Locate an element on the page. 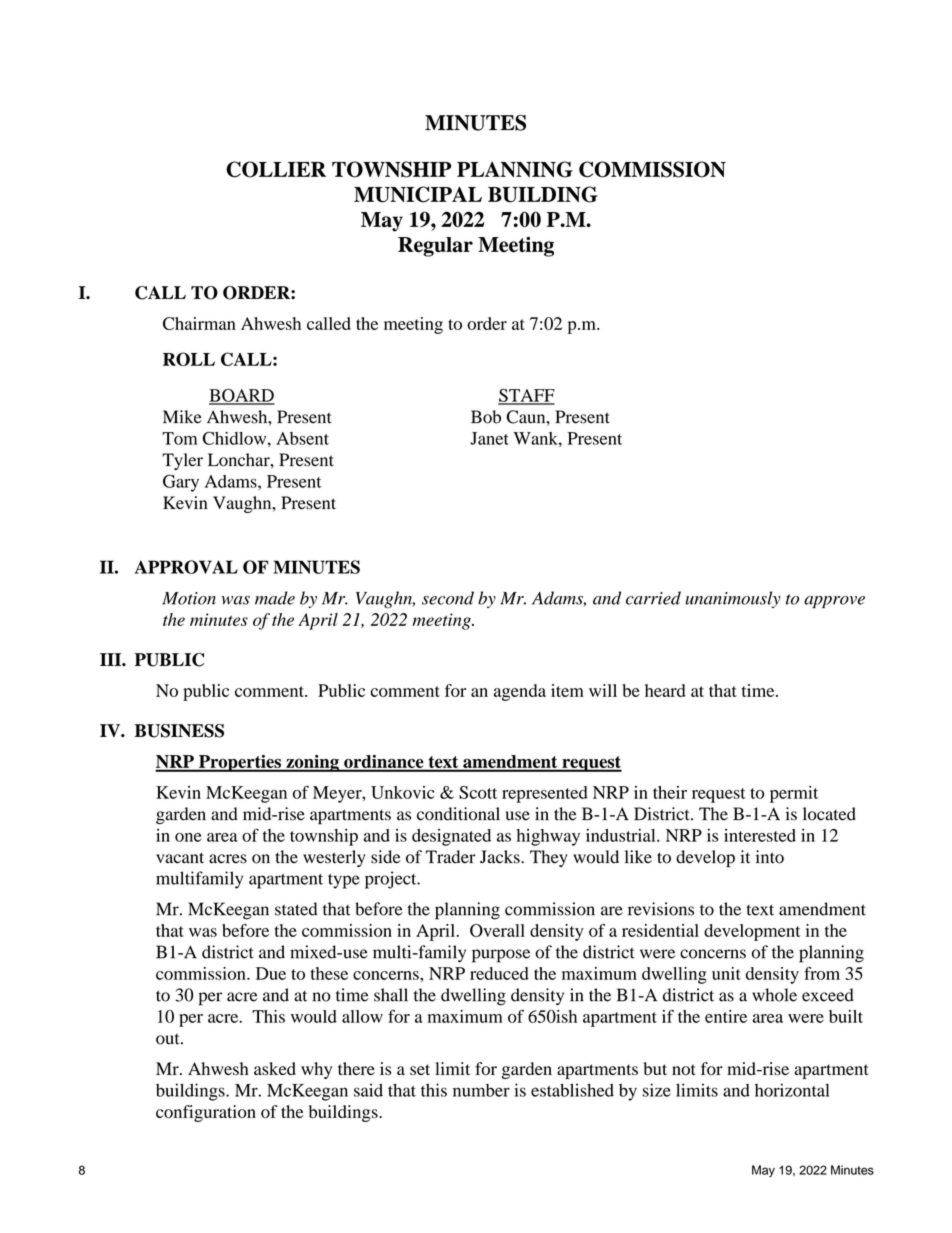  Overall is located at coordinates (497, 930).
